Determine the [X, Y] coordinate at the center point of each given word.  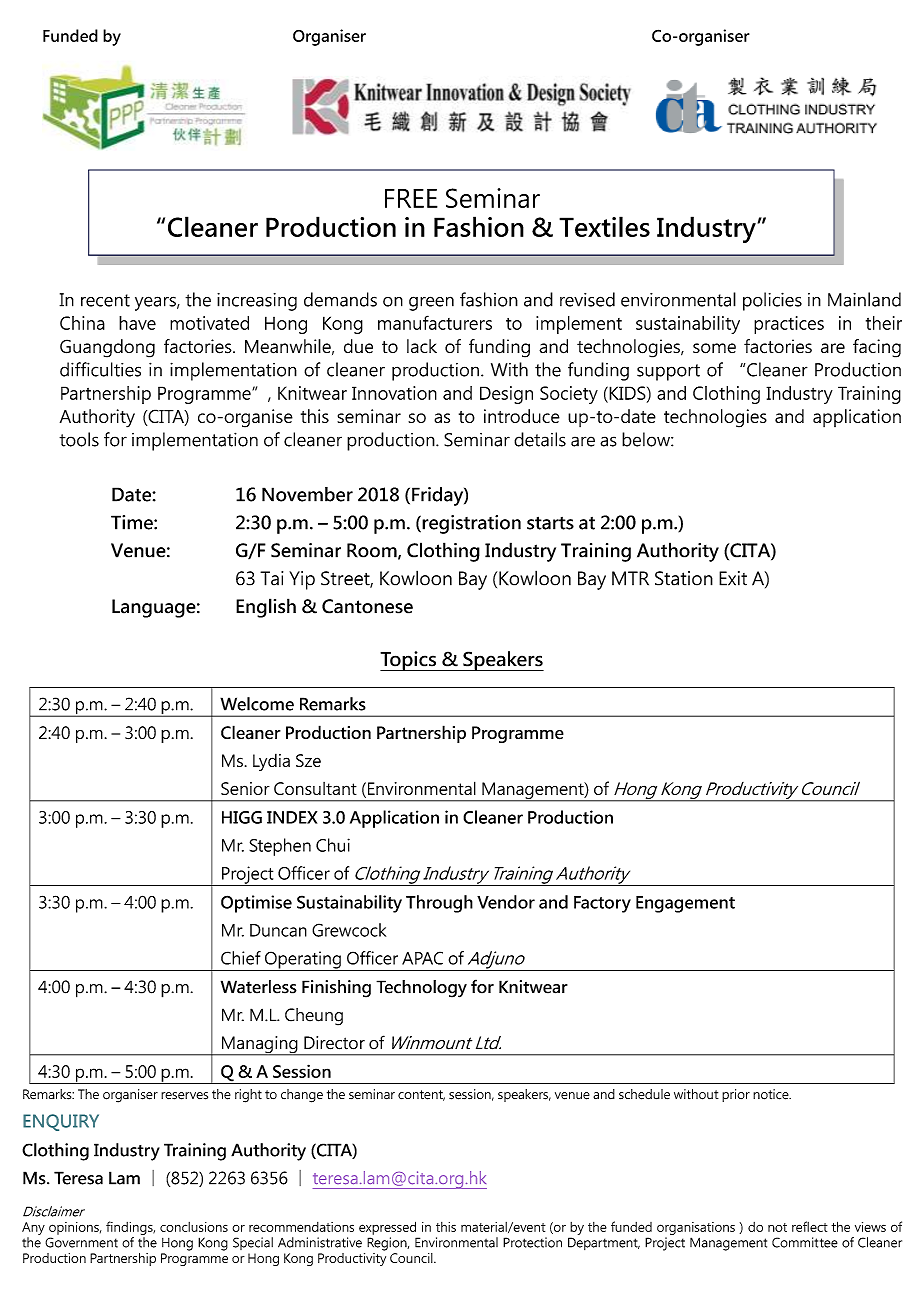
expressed [387, 1228]
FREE [411, 198]
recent [105, 300]
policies [772, 301]
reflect [810, 1226]
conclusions [194, 1227]
